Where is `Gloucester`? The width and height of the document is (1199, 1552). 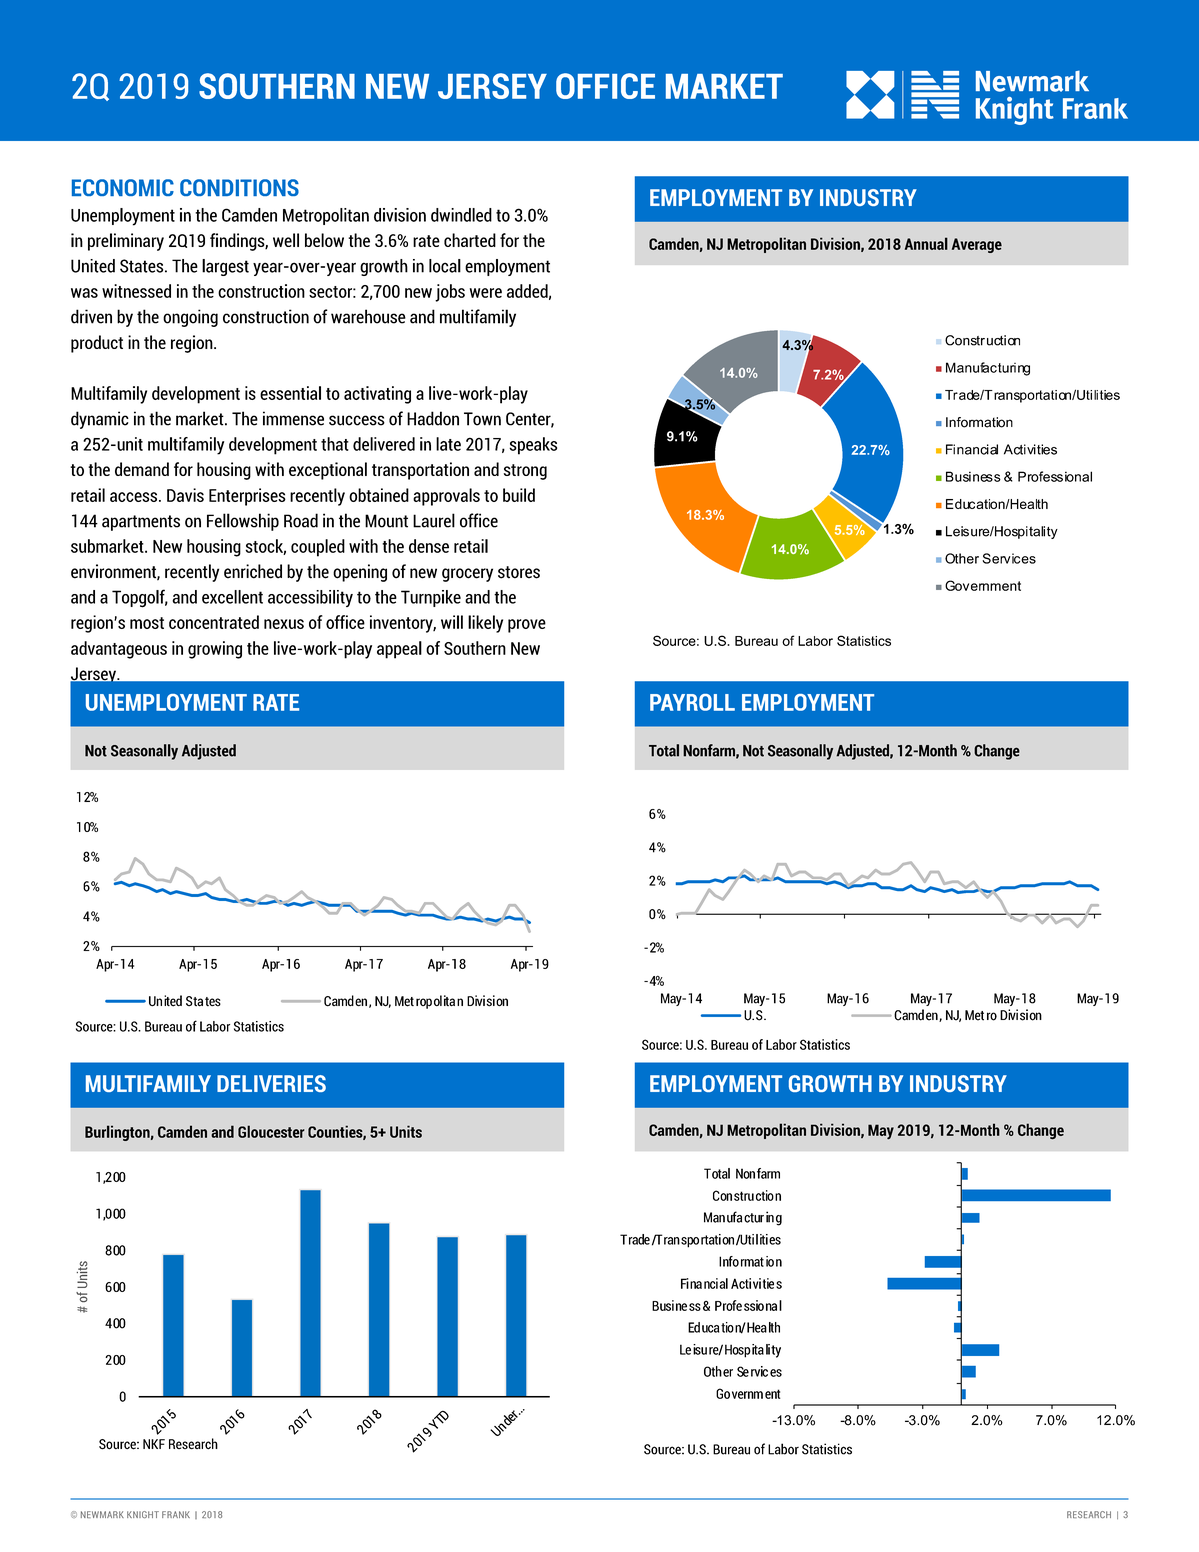 Gloucester is located at coordinates (271, 1131).
